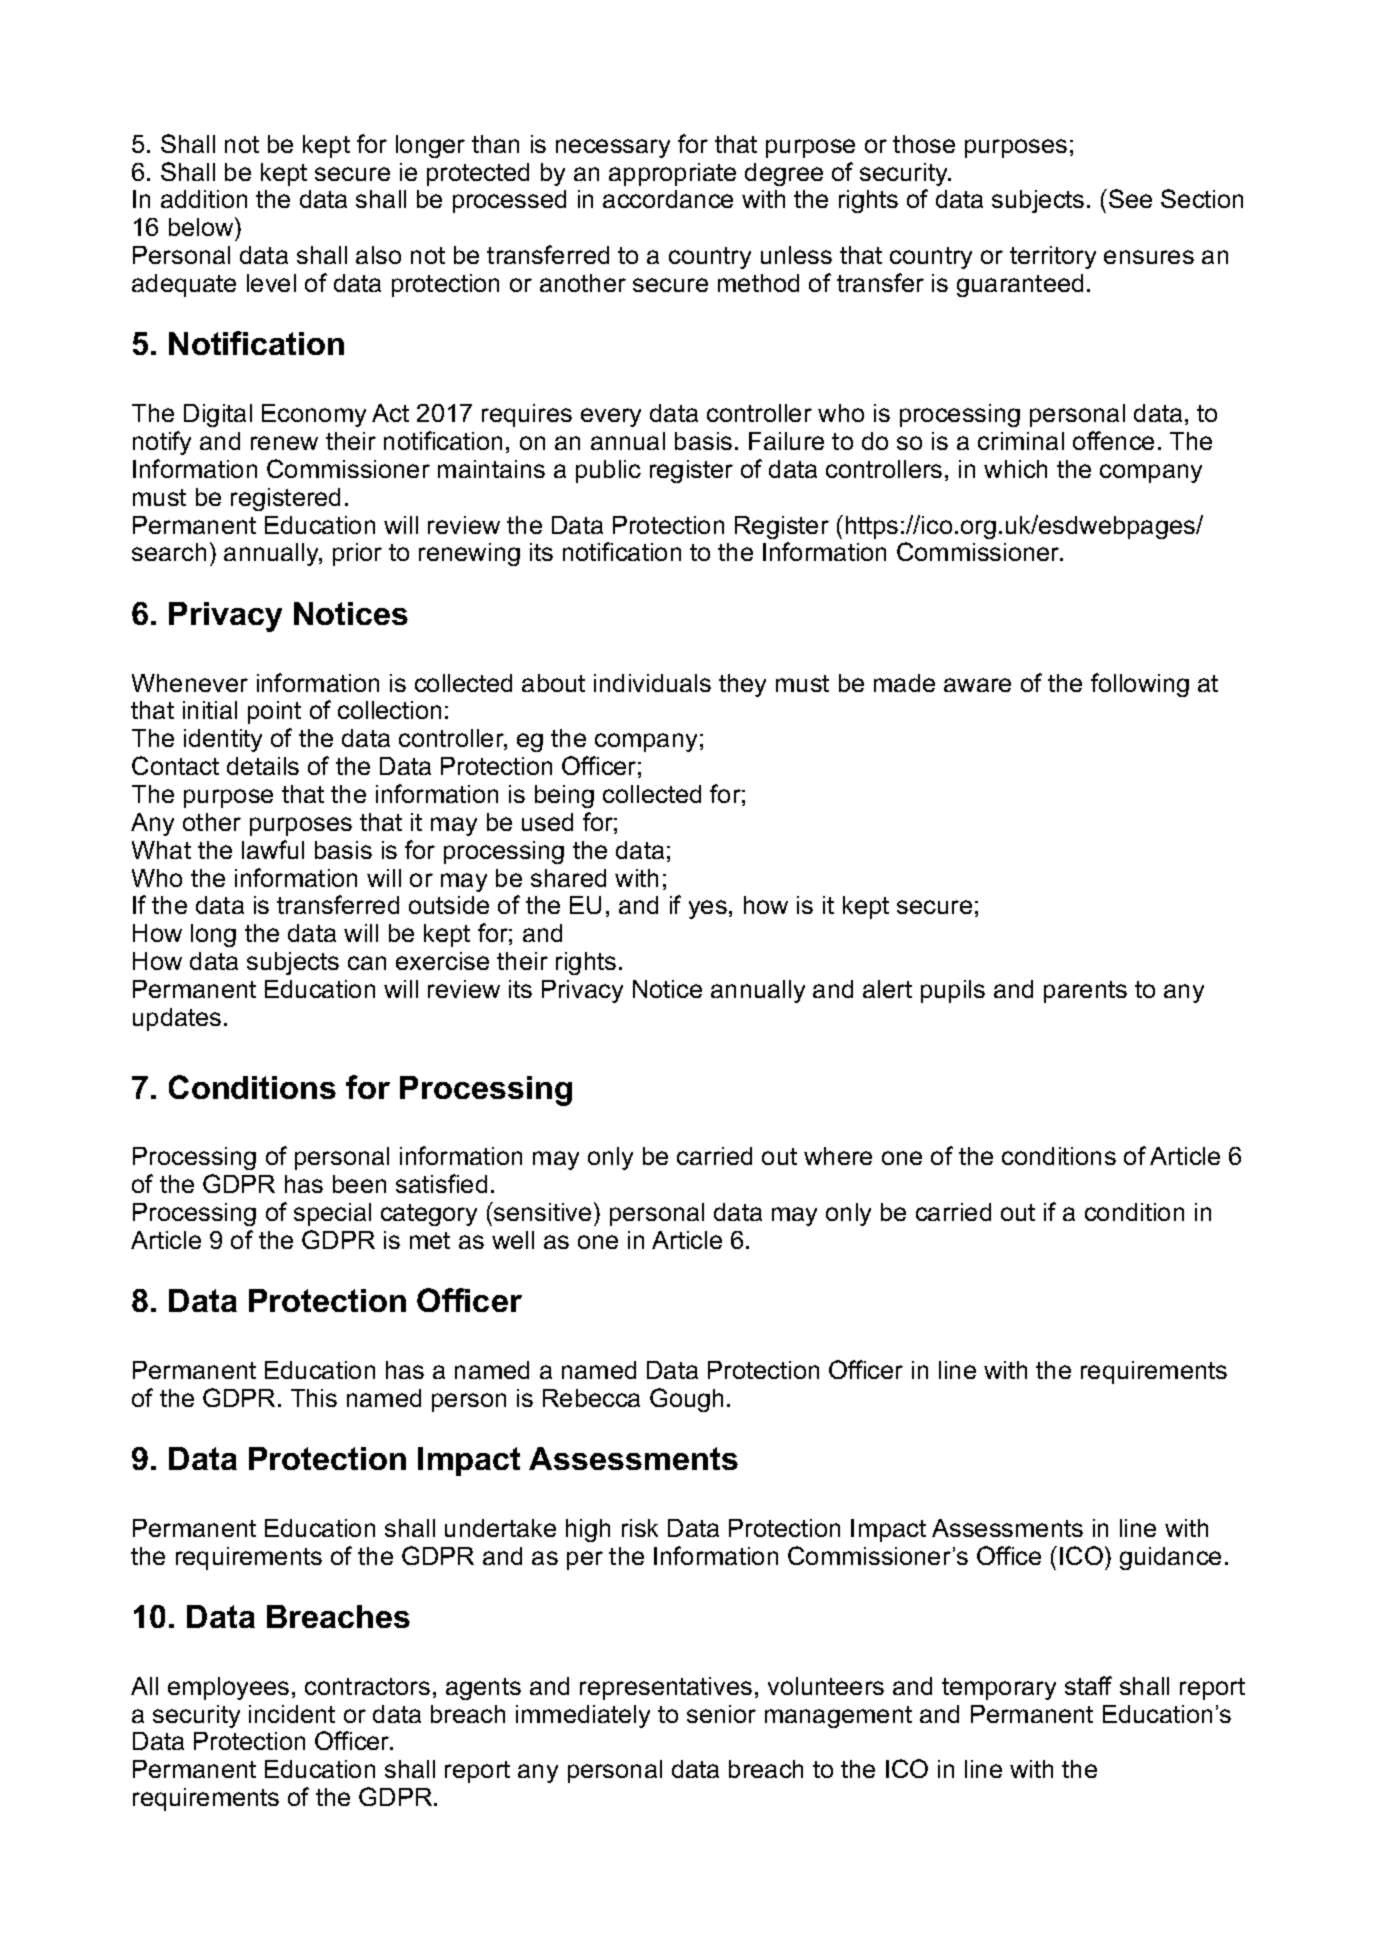 Image resolution: width=1382 pixels, height=1955 pixels. I want to click on can, so click(367, 963).
